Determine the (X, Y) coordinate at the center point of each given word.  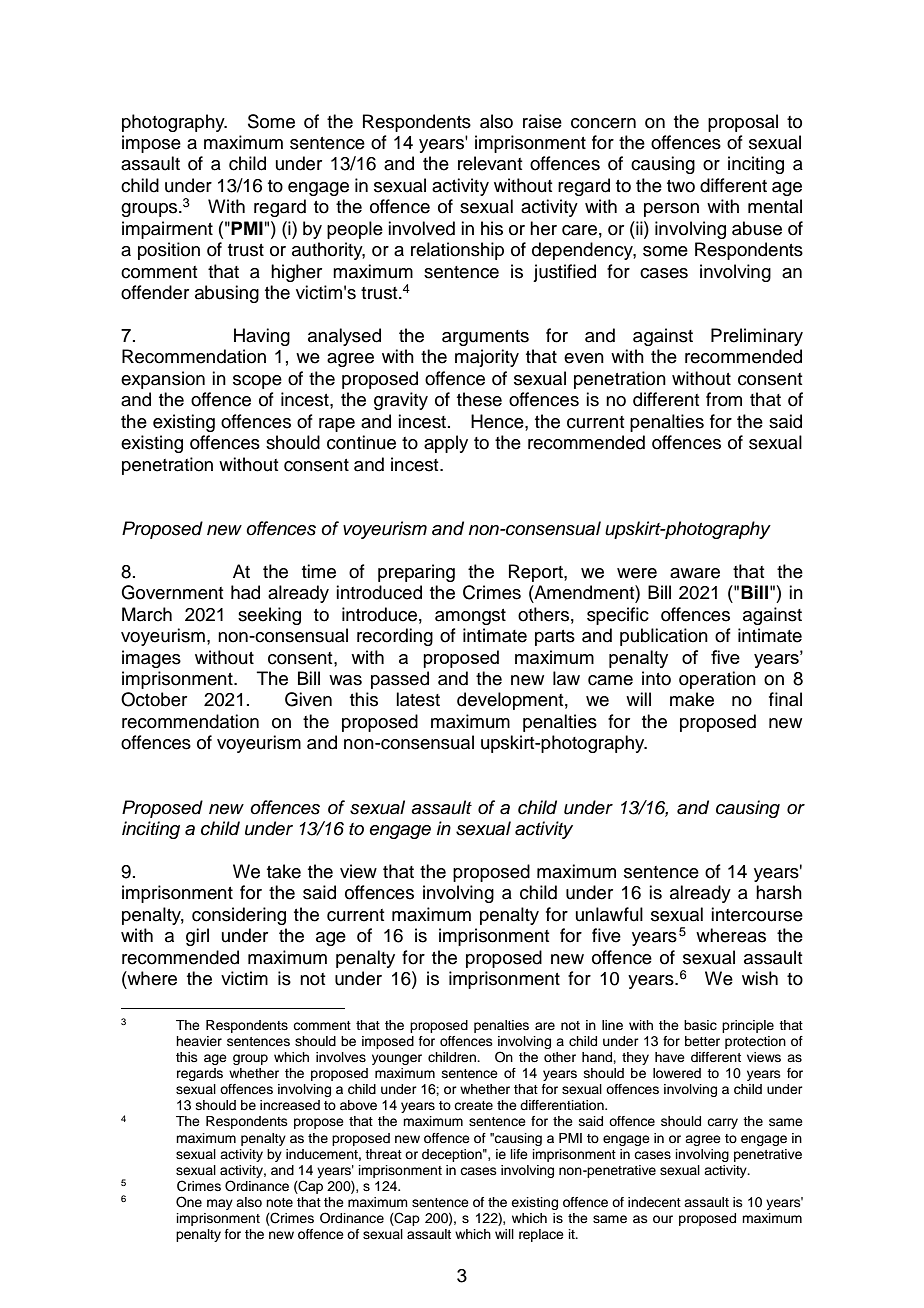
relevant (490, 163)
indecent (654, 1202)
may (220, 1204)
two (681, 186)
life (519, 1154)
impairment (167, 230)
